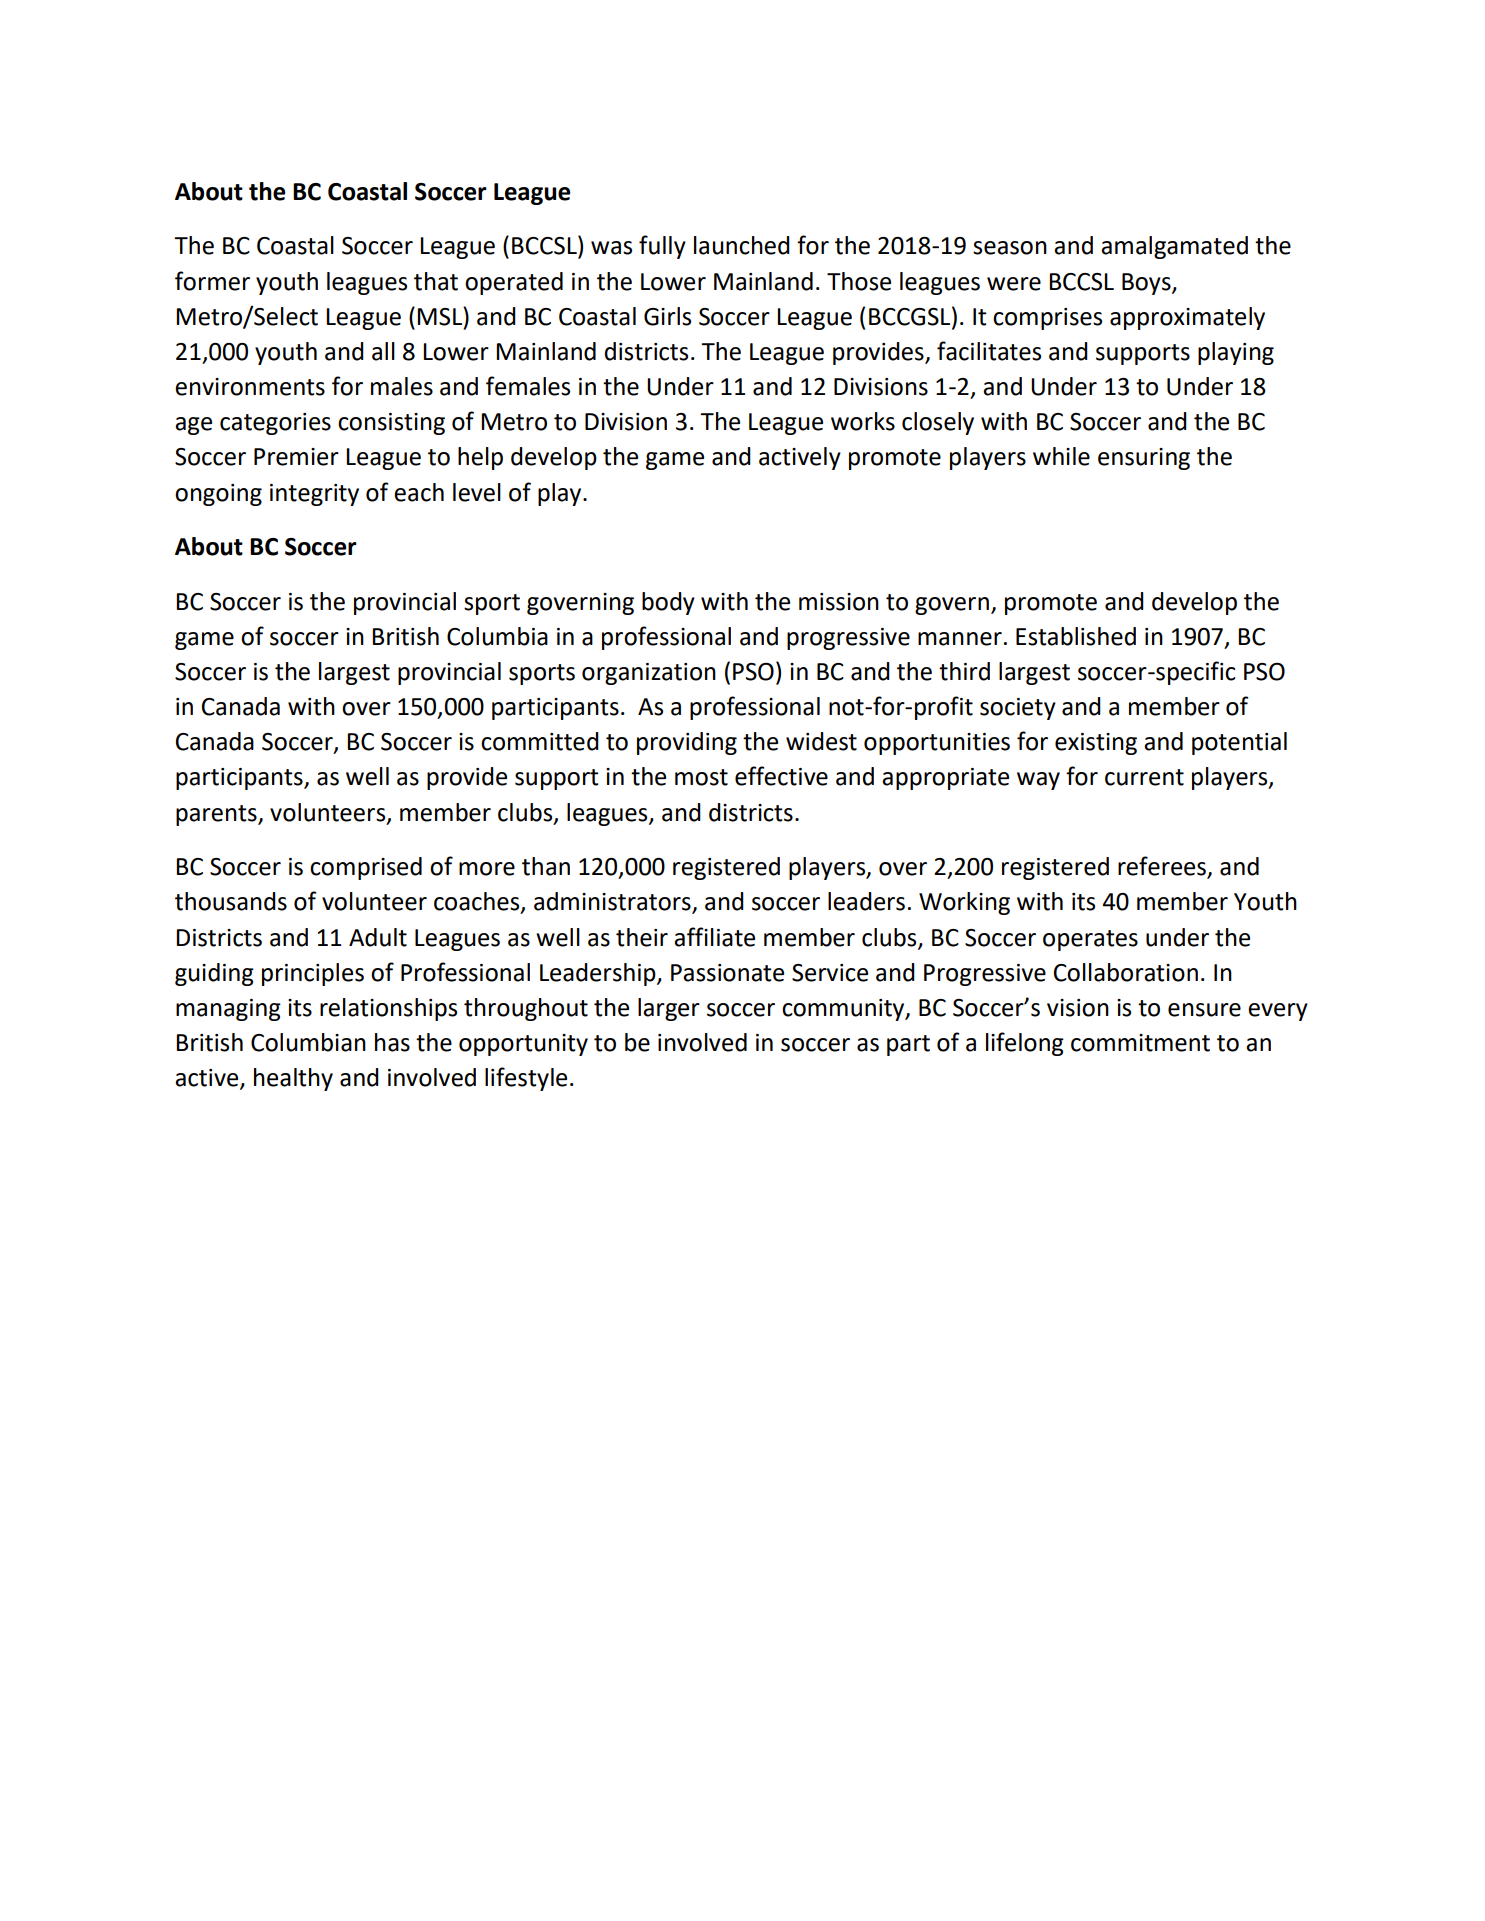 The width and height of the screenshot is (1485, 1921). I want to click on Established, so click(1076, 636).
